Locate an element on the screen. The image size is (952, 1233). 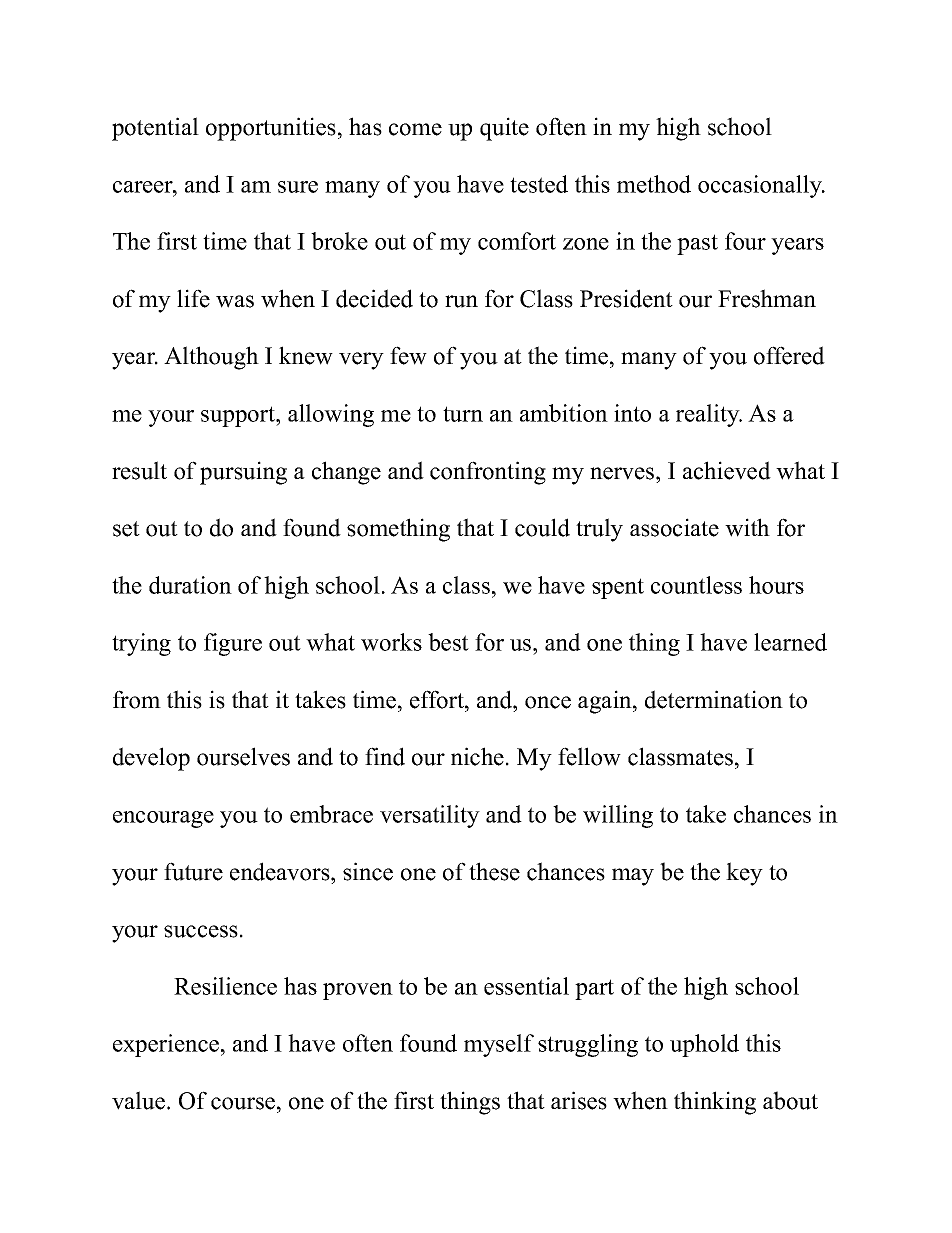
occasionally is located at coordinates (761, 186).
